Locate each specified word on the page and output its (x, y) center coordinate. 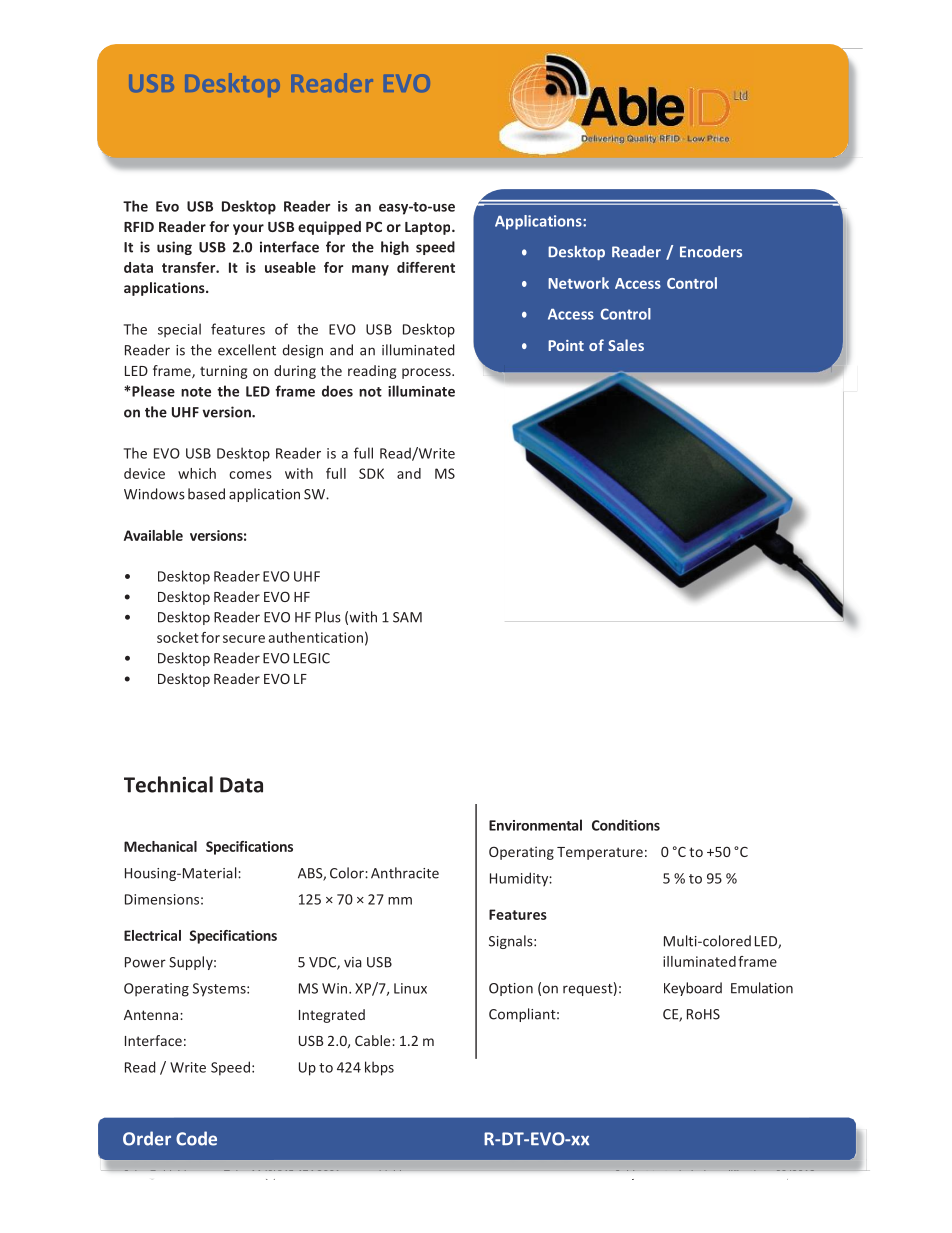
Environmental (535, 825)
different (426, 267)
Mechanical (160, 846)
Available (153, 535)
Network (578, 283)
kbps (379, 1068)
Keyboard (693, 989)
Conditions (626, 825)
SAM (407, 617)
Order (147, 1138)
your (248, 229)
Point (566, 345)
